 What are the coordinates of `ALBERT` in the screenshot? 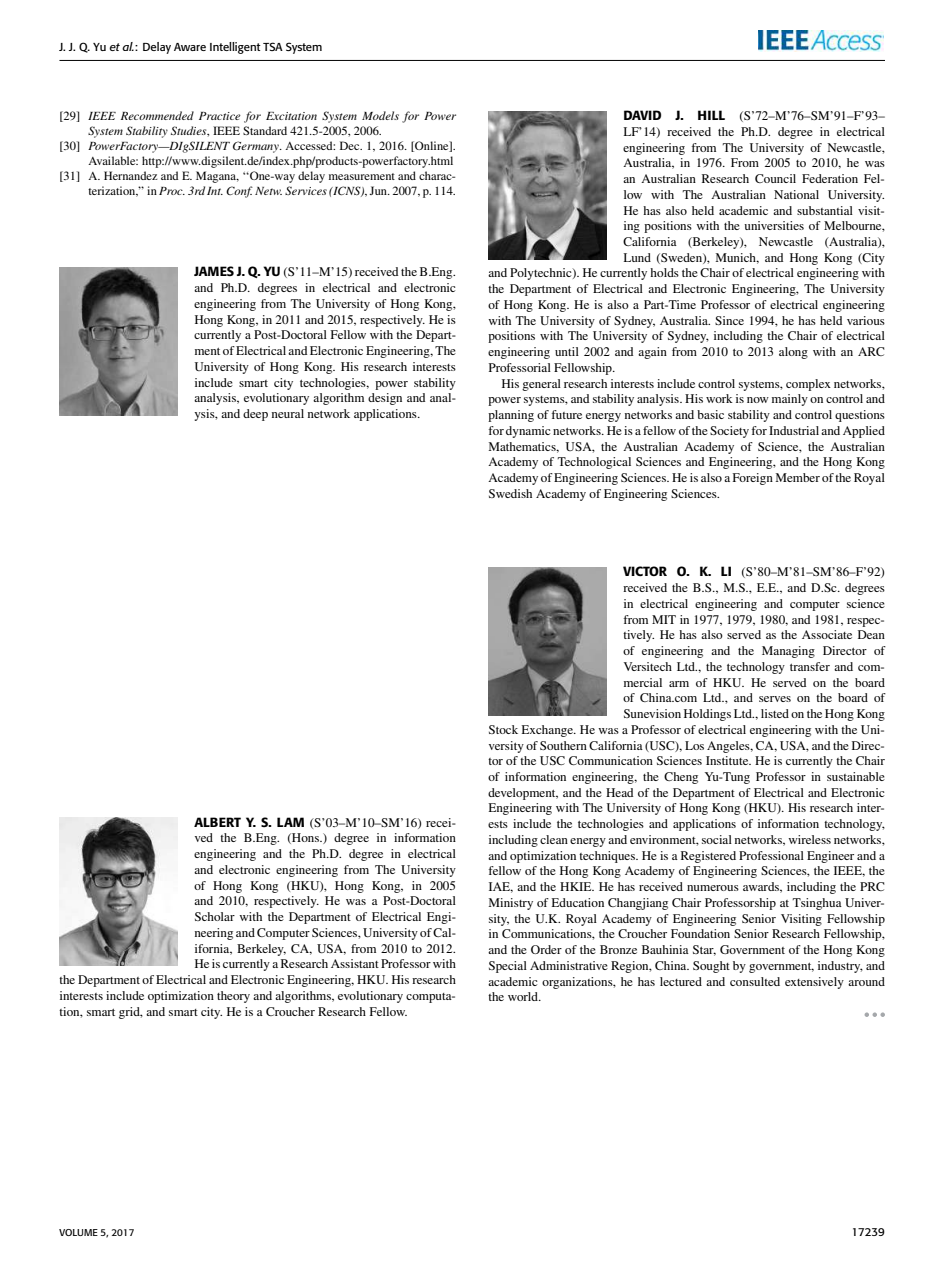 It's located at (217, 822).
